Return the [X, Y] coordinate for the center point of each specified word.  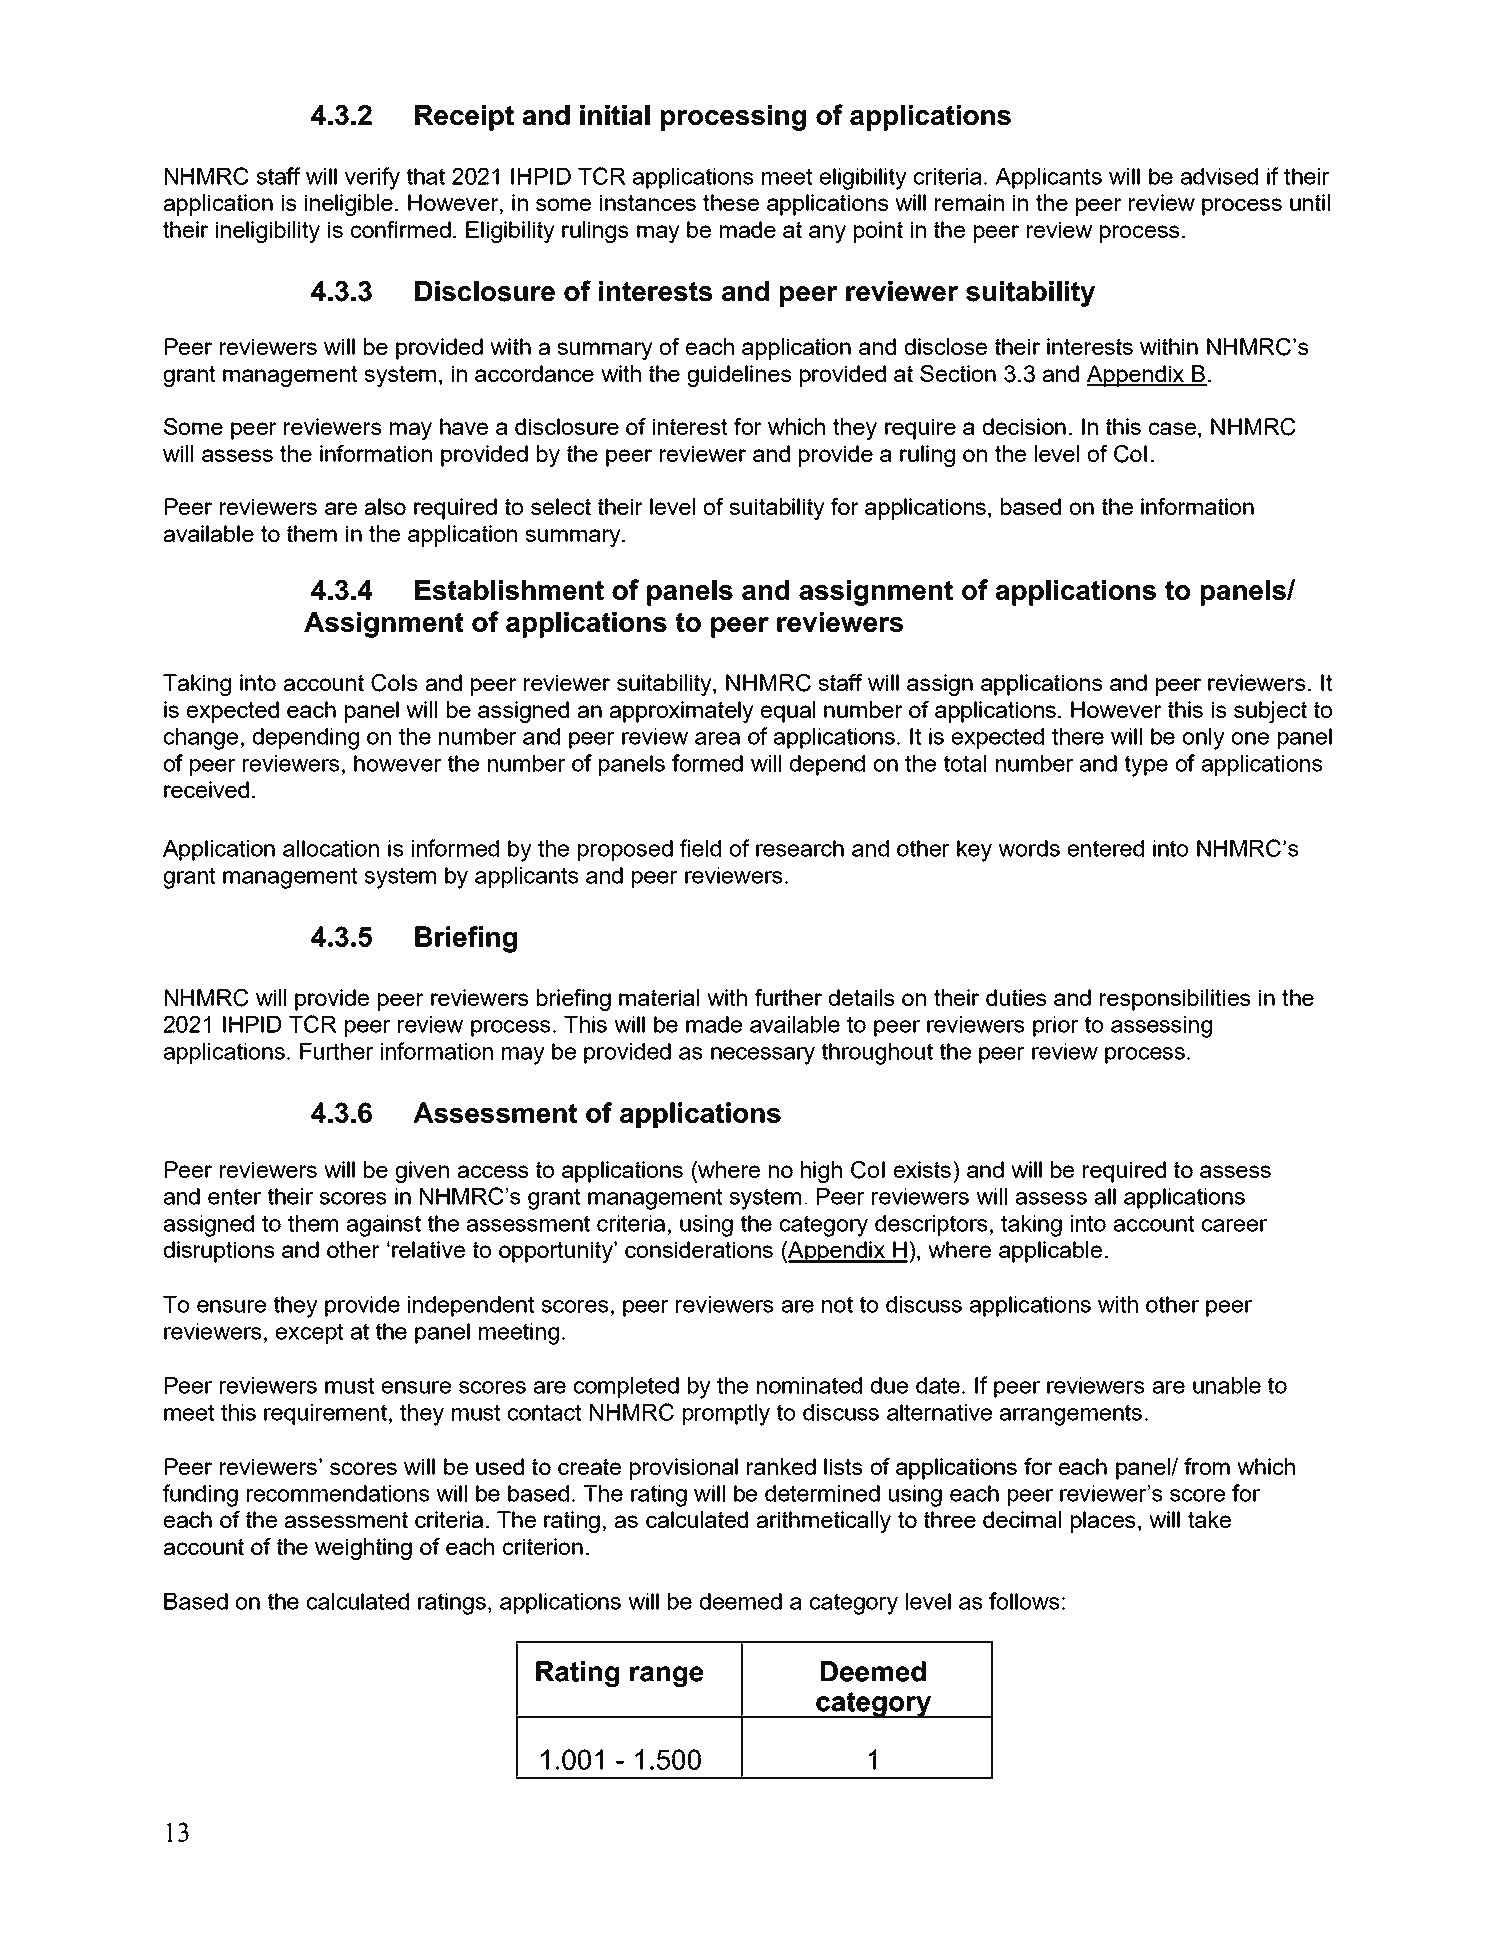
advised [1219, 176]
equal [788, 712]
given [422, 1172]
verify [372, 178]
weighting [363, 1549]
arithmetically [824, 1522]
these [731, 202]
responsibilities [1175, 1000]
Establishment [509, 590]
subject [1270, 712]
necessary [763, 1056]
